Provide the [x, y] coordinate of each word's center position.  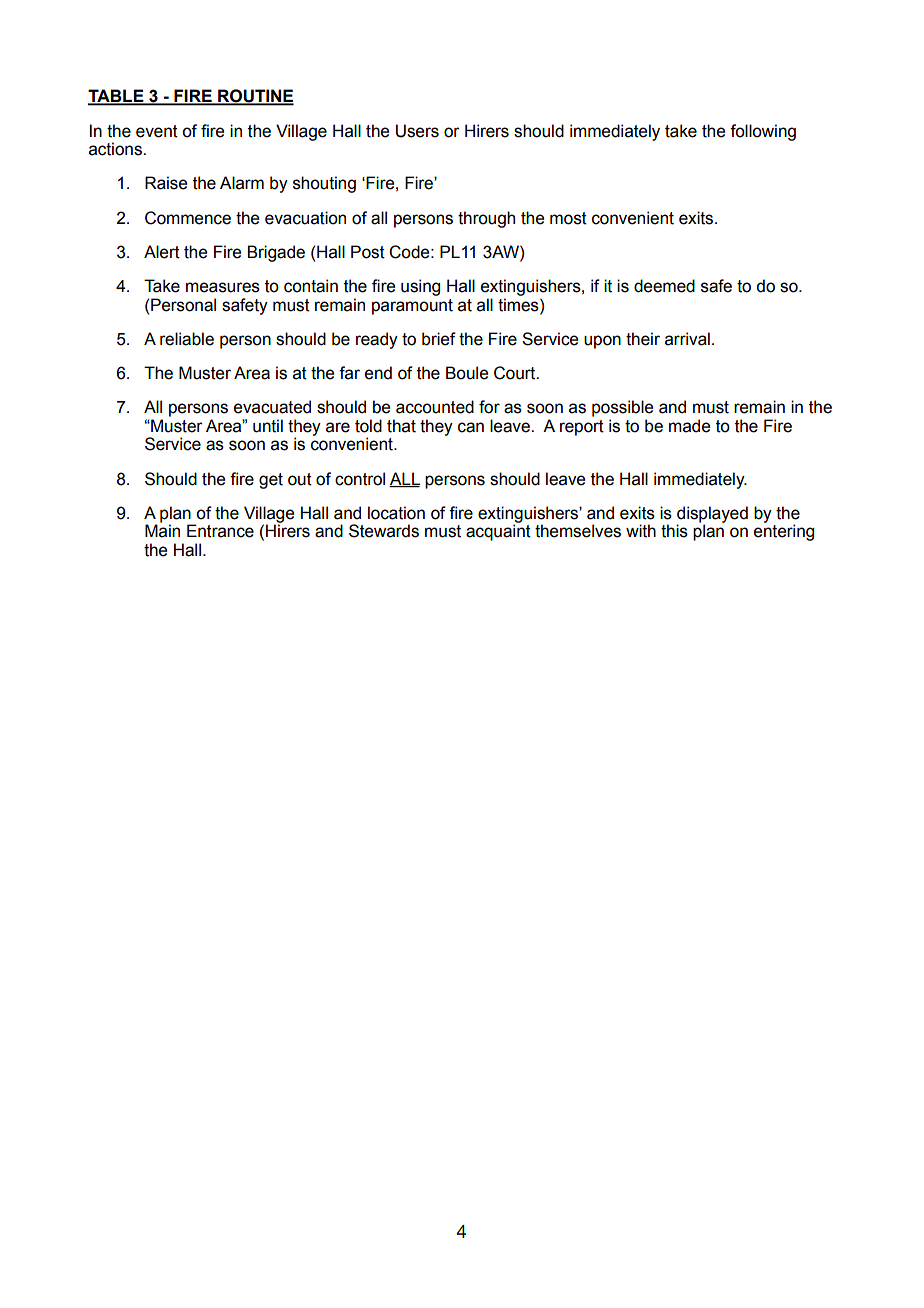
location [396, 513]
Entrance [220, 531]
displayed [712, 515]
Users [417, 131]
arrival [687, 339]
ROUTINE [255, 97]
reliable [187, 339]
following [763, 132]
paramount [412, 307]
